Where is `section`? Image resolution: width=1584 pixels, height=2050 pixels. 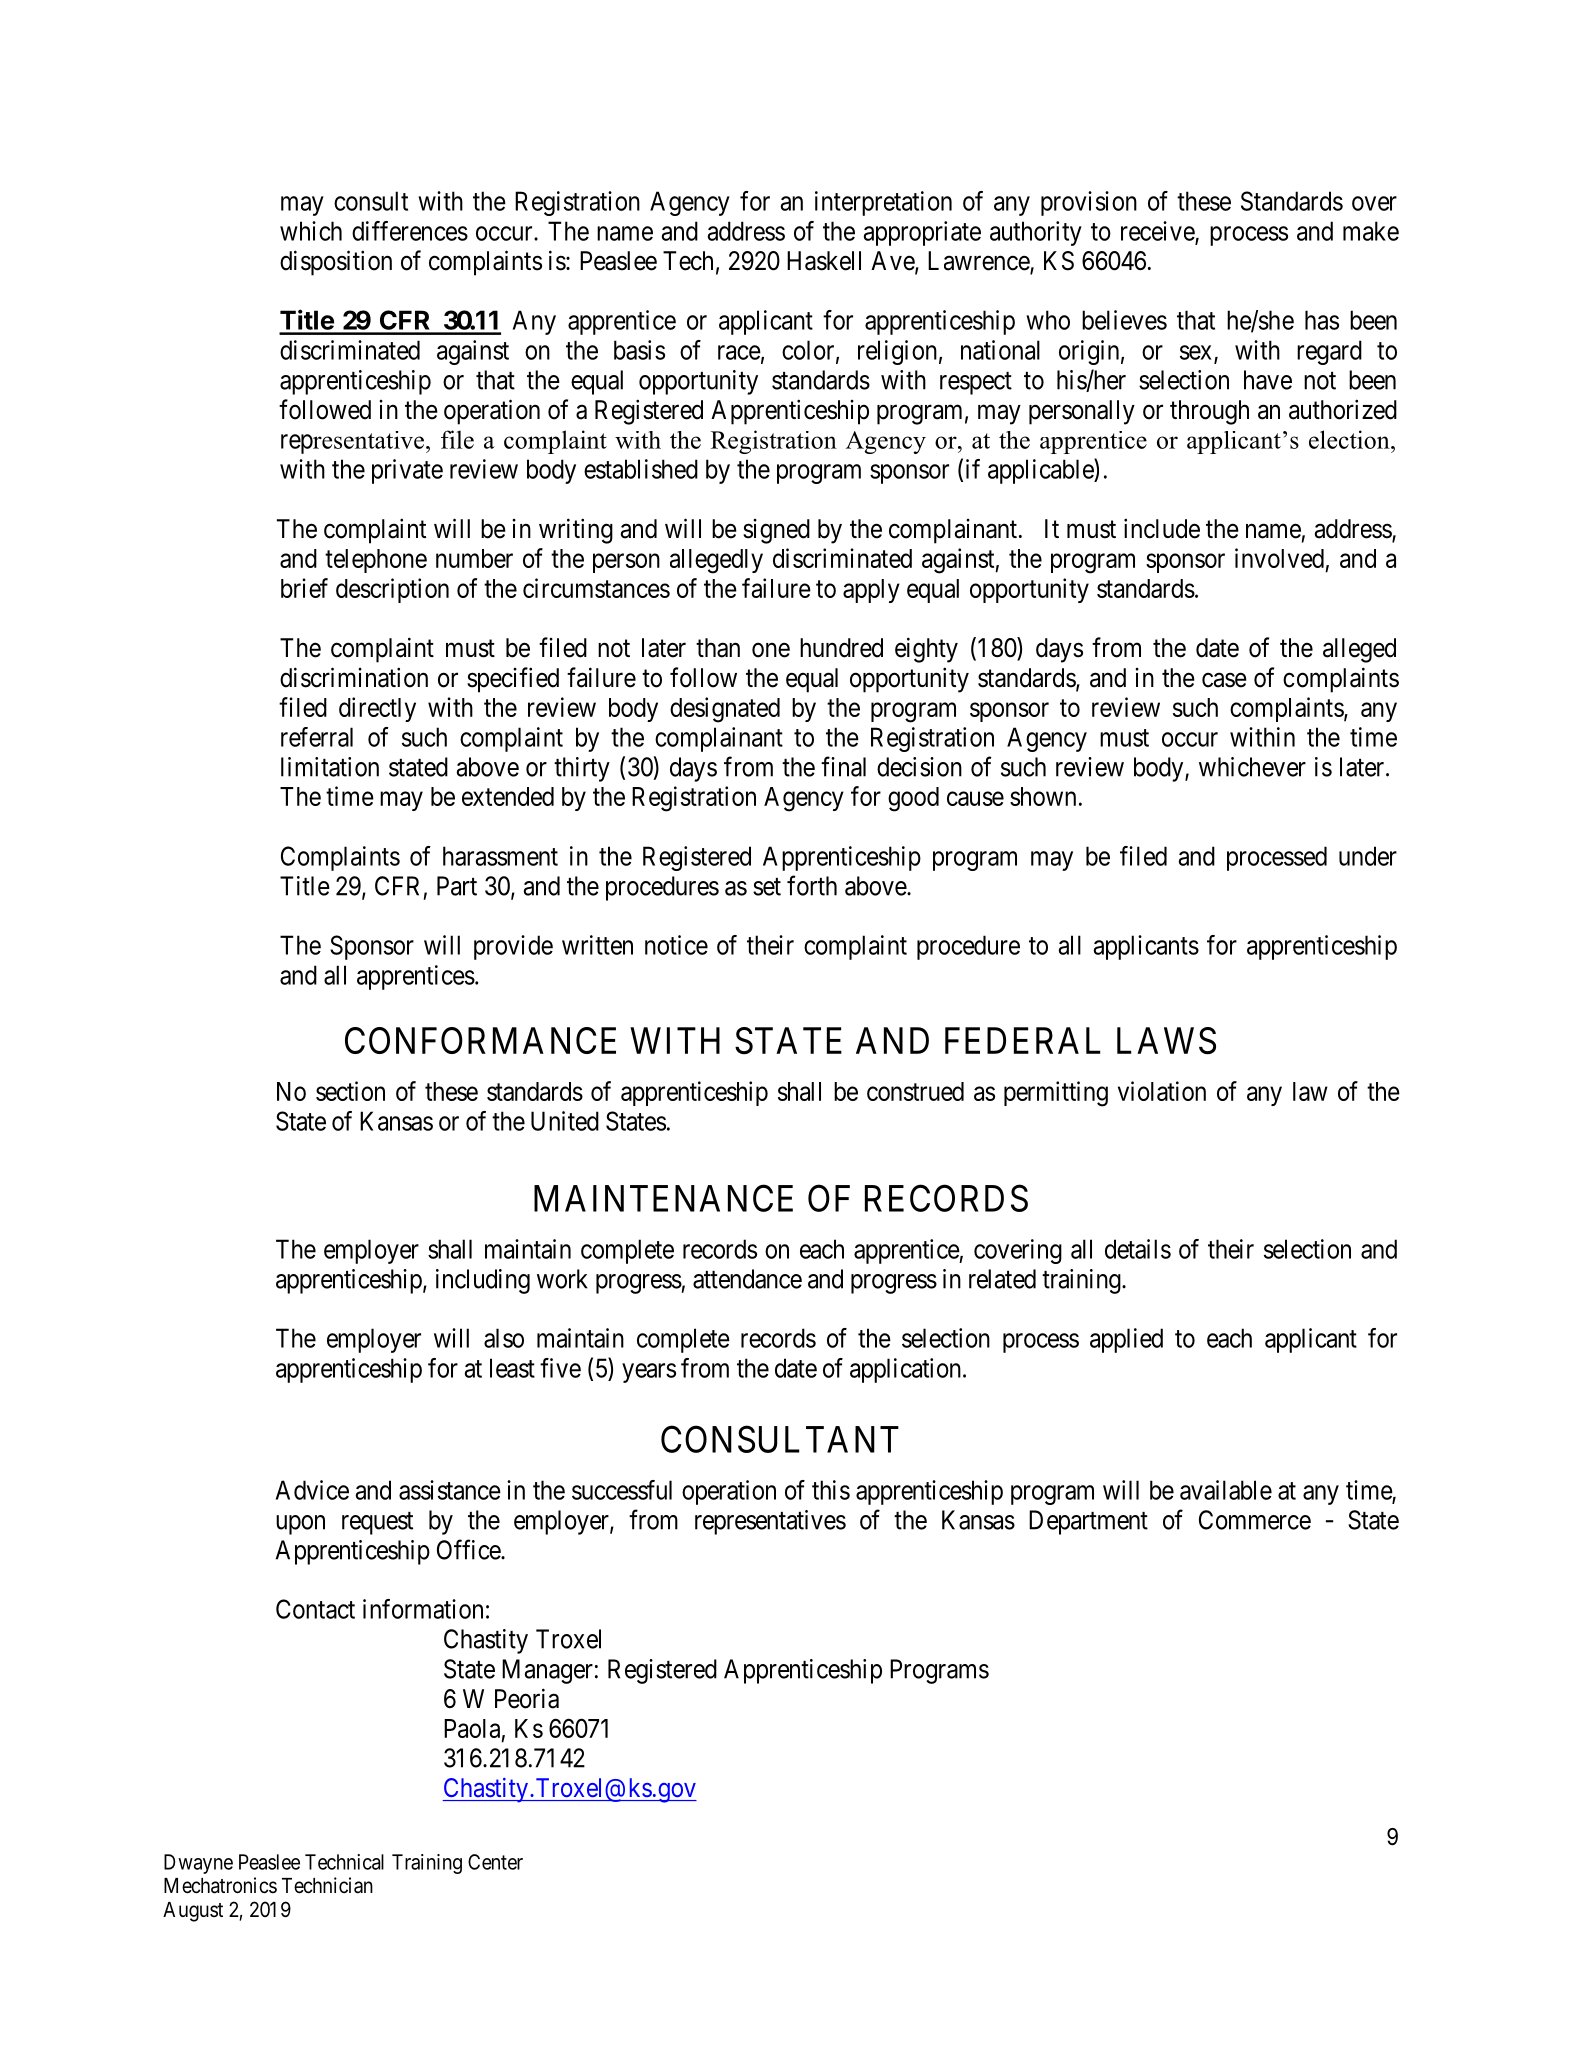
section is located at coordinates (350, 1091).
